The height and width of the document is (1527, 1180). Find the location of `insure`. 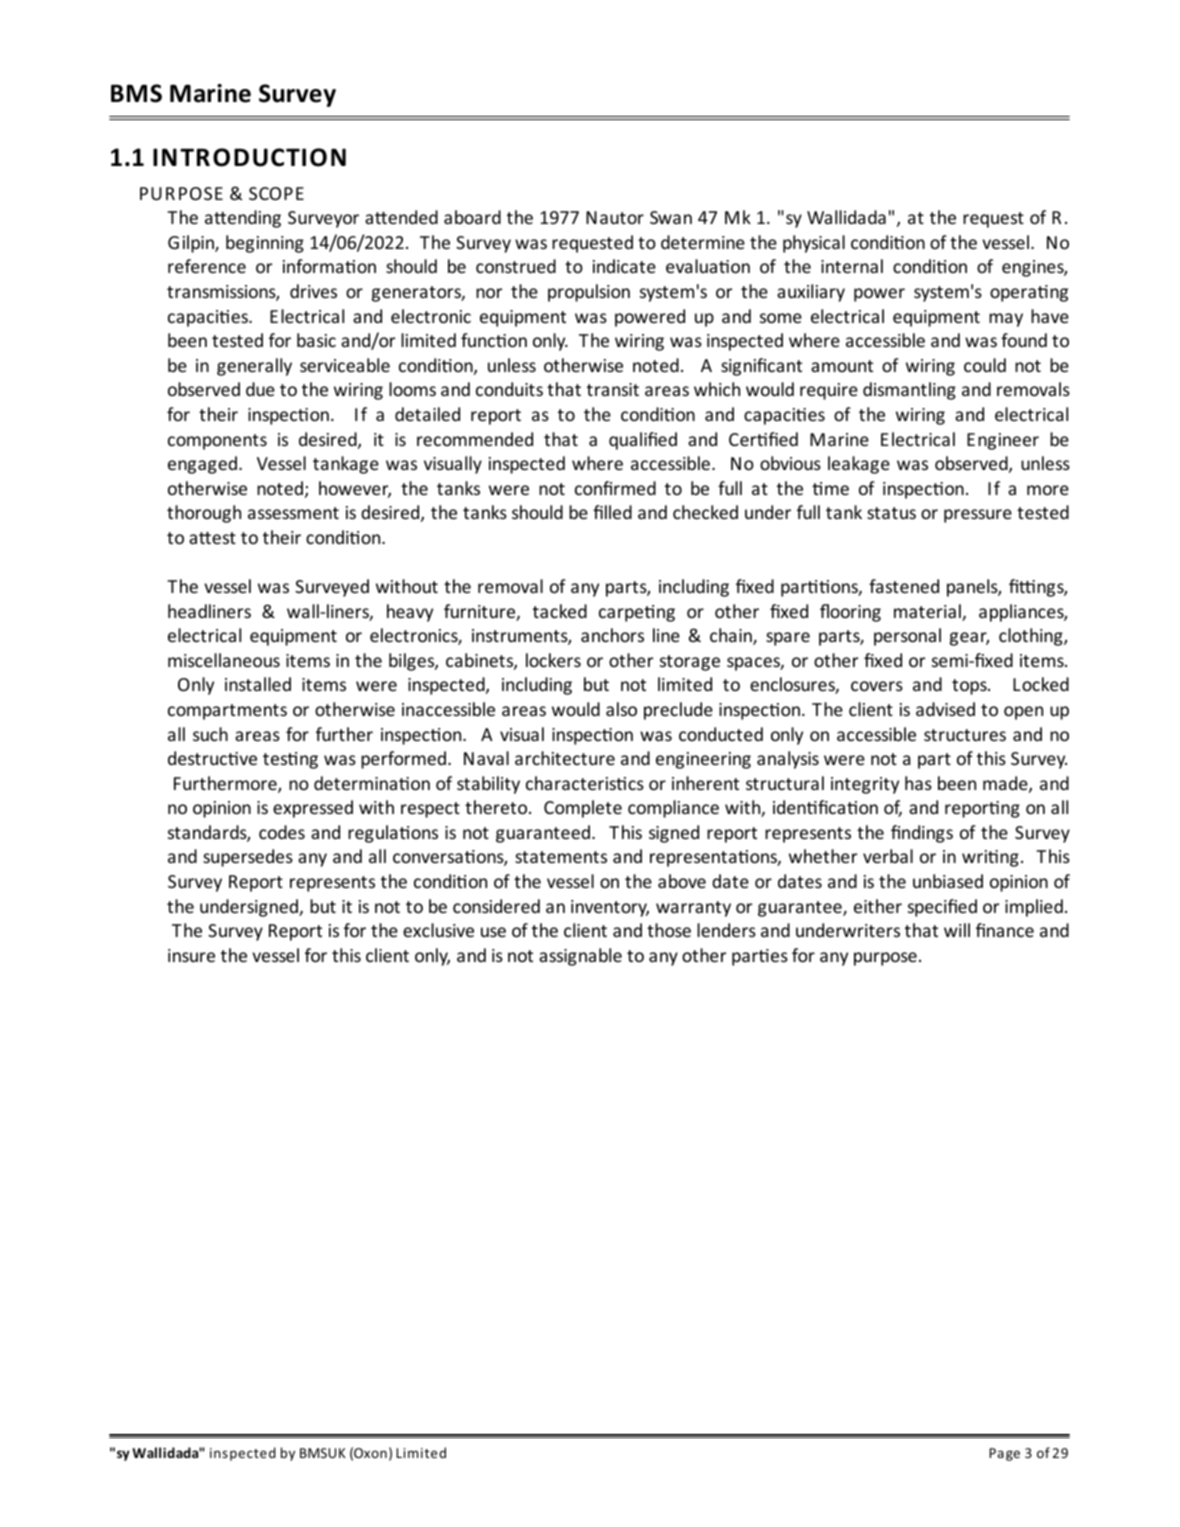

insure is located at coordinates (191, 955).
